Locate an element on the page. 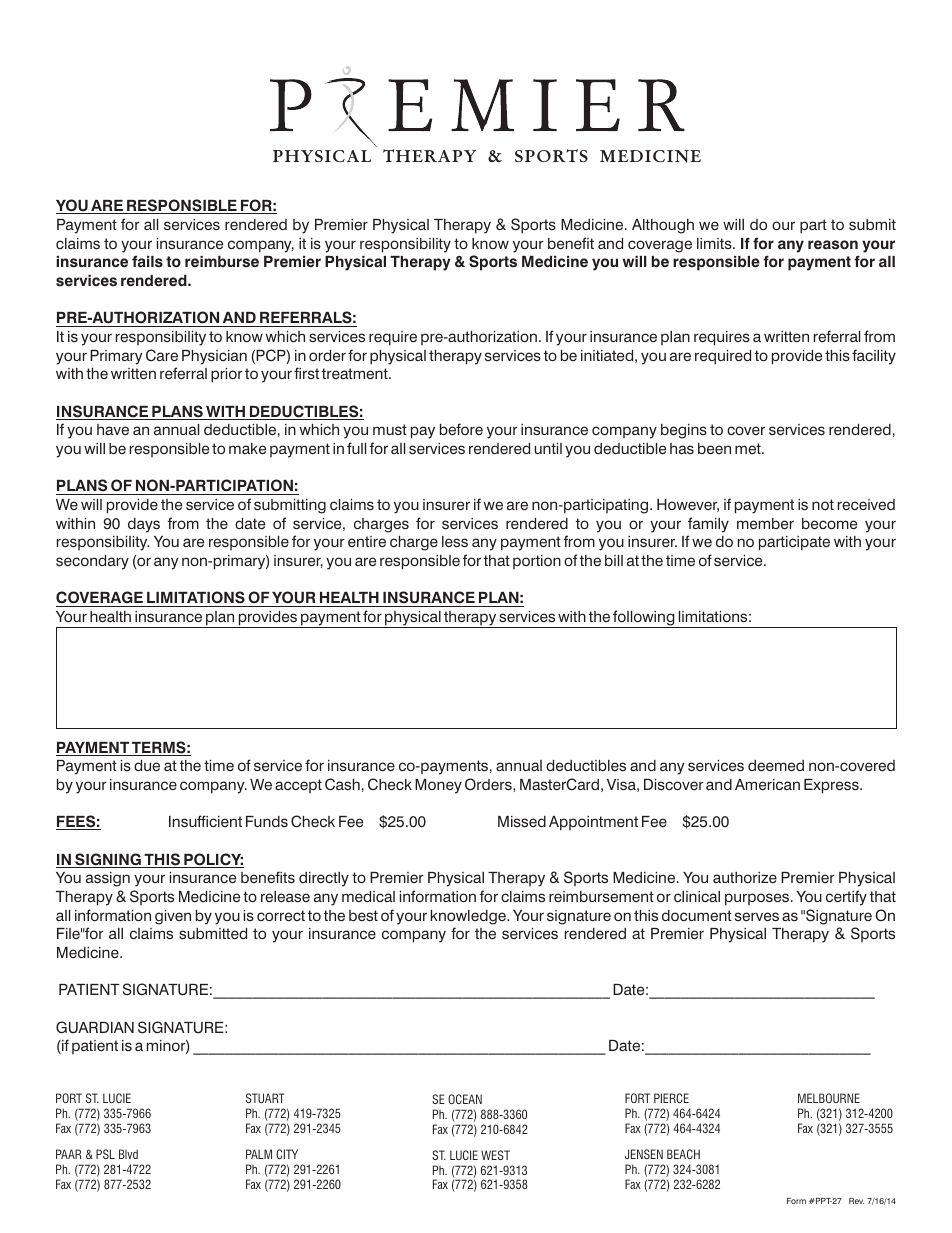  best is located at coordinates (363, 915).
